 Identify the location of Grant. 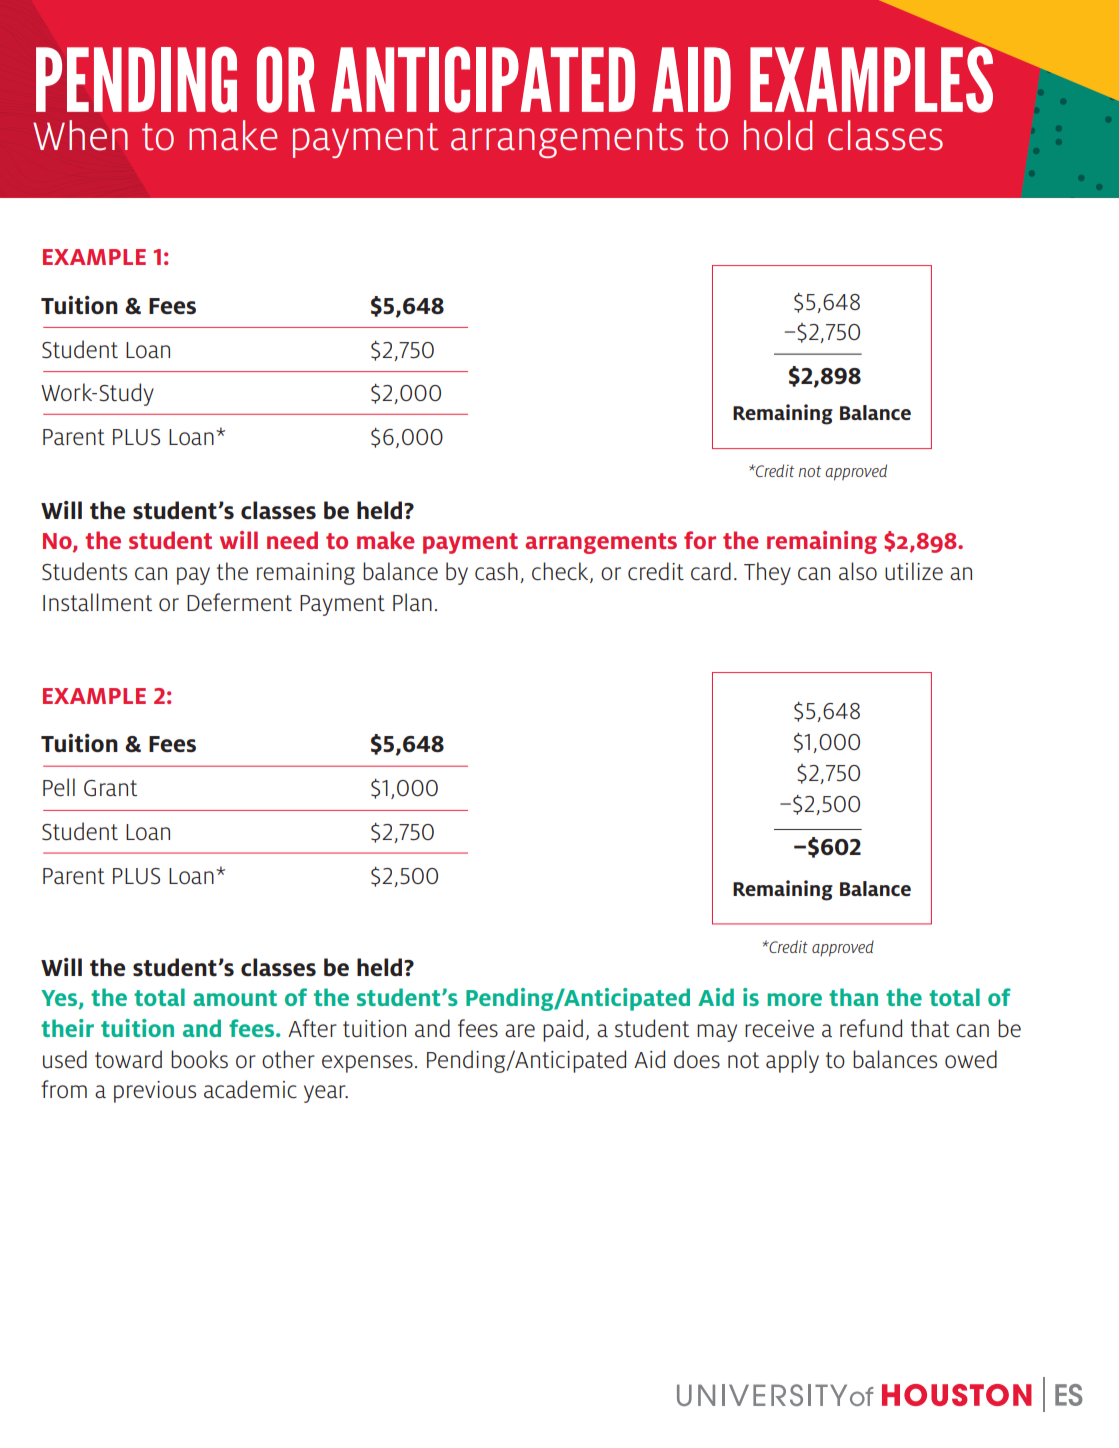
(110, 788).
